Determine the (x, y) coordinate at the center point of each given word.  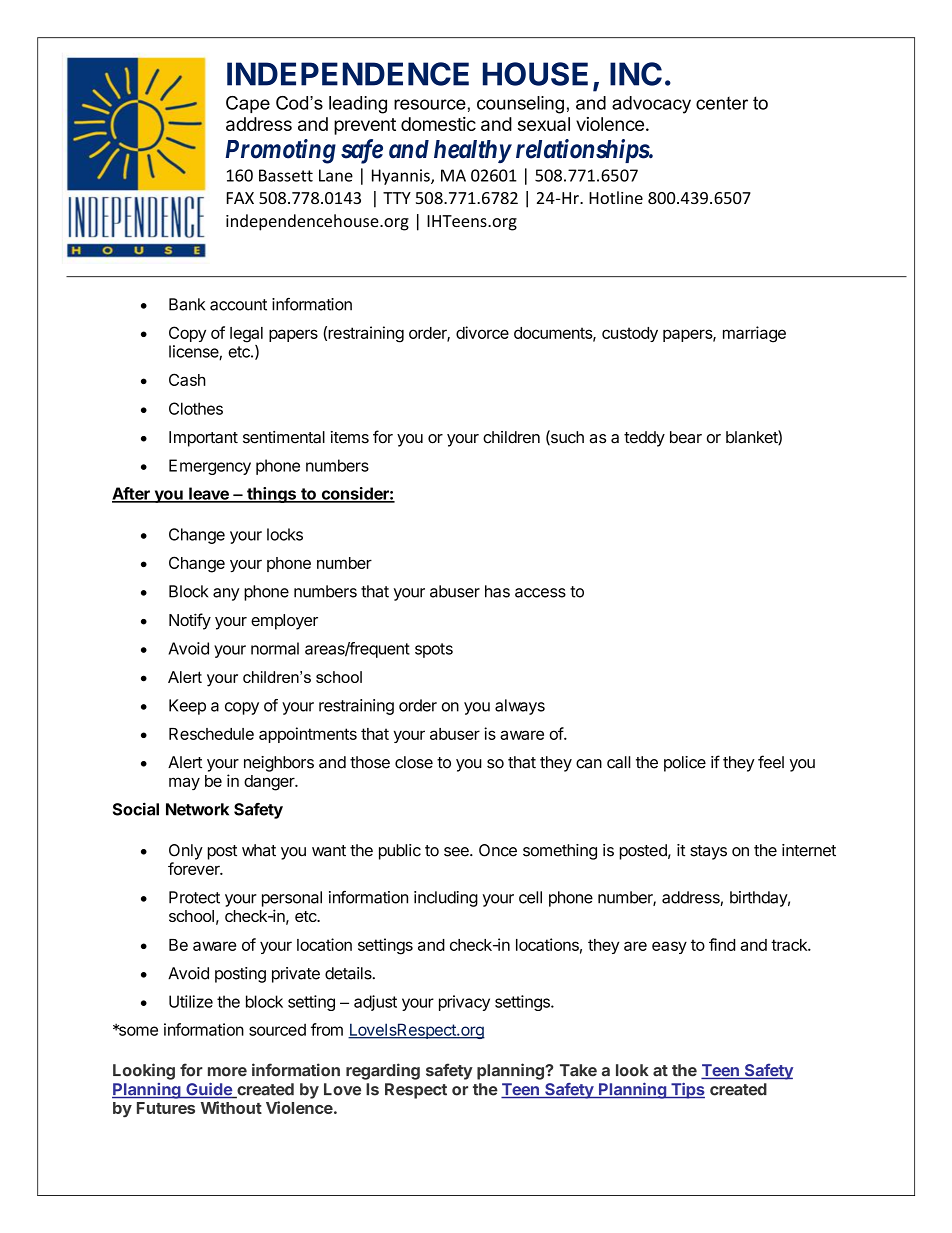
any (226, 594)
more (227, 1072)
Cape (248, 104)
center (722, 103)
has (497, 591)
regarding (383, 1071)
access (540, 593)
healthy (472, 151)
